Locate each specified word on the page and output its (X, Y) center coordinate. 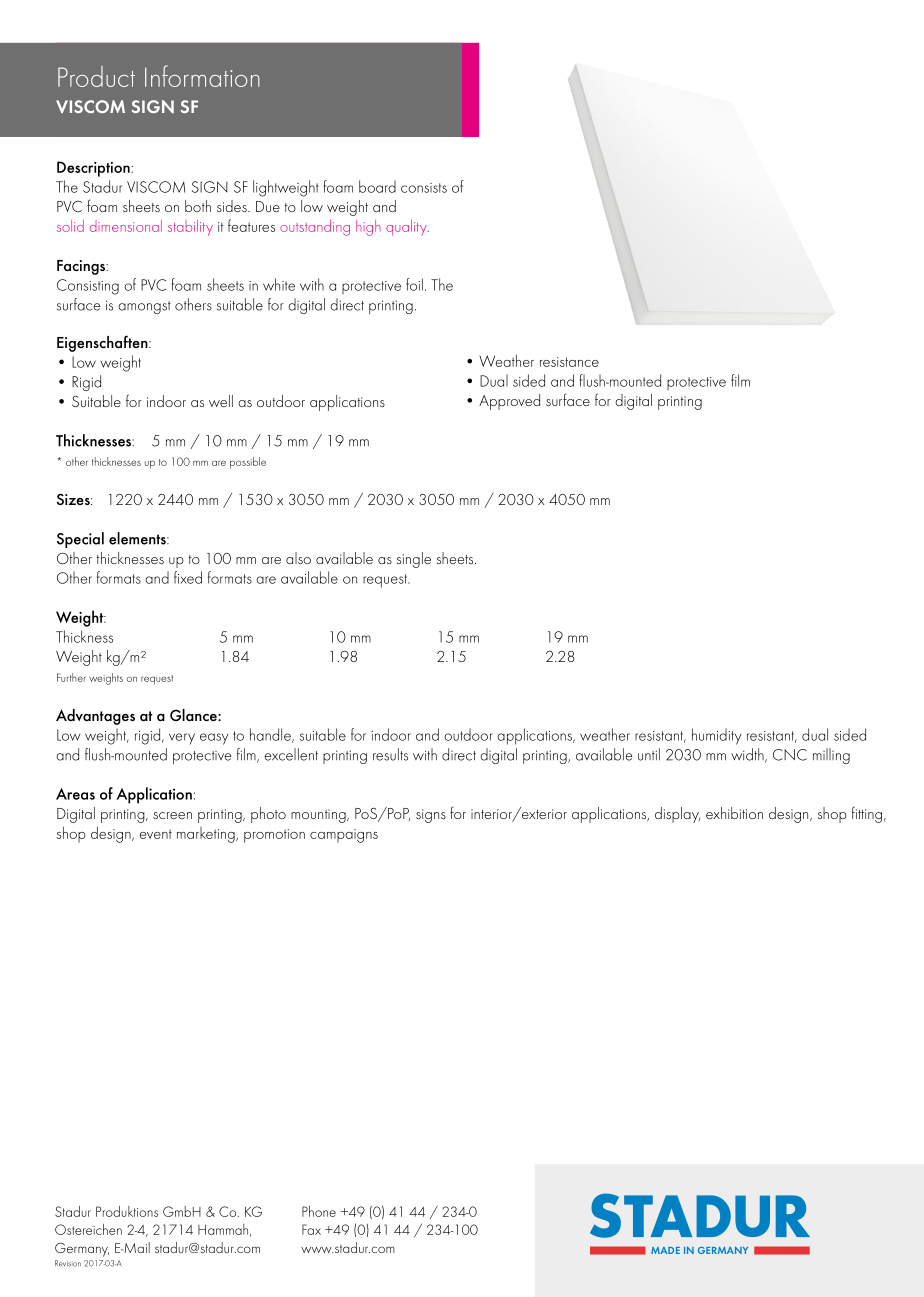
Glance (194, 715)
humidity (716, 736)
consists (424, 188)
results (390, 754)
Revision (68, 1263)
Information (202, 76)
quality (407, 228)
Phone (319, 1211)
